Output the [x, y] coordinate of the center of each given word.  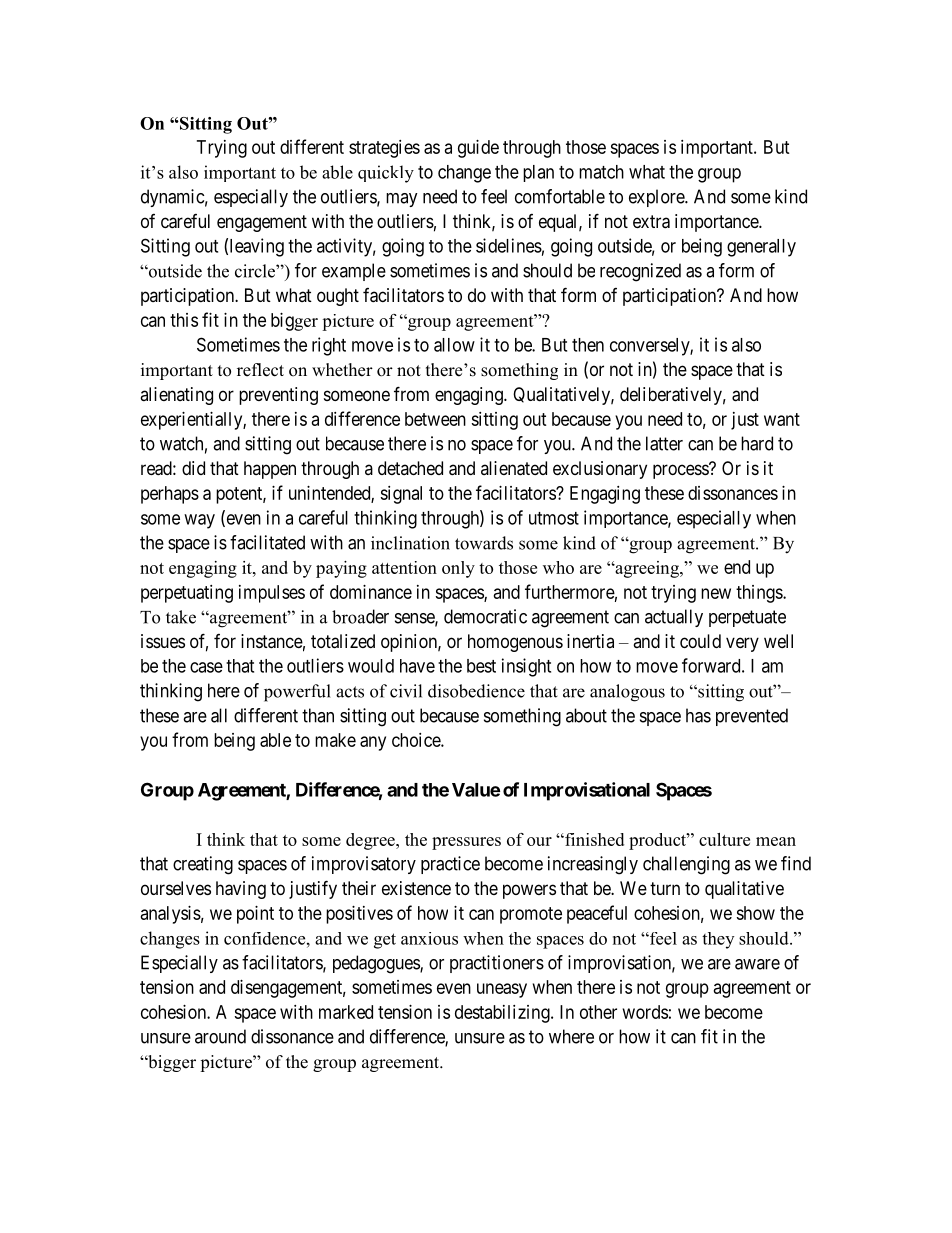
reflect [260, 370]
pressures [466, 843]
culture [724, 839]
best [481, 666]
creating [203, 865]
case [206, 667]
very [742, 644]
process [681, 471]
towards [484, 543]
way [199, 521]
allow [454, 345]
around [220, 1036]
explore [657, 198]
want [782, 419]
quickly [386, 174]
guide [478, 149]
